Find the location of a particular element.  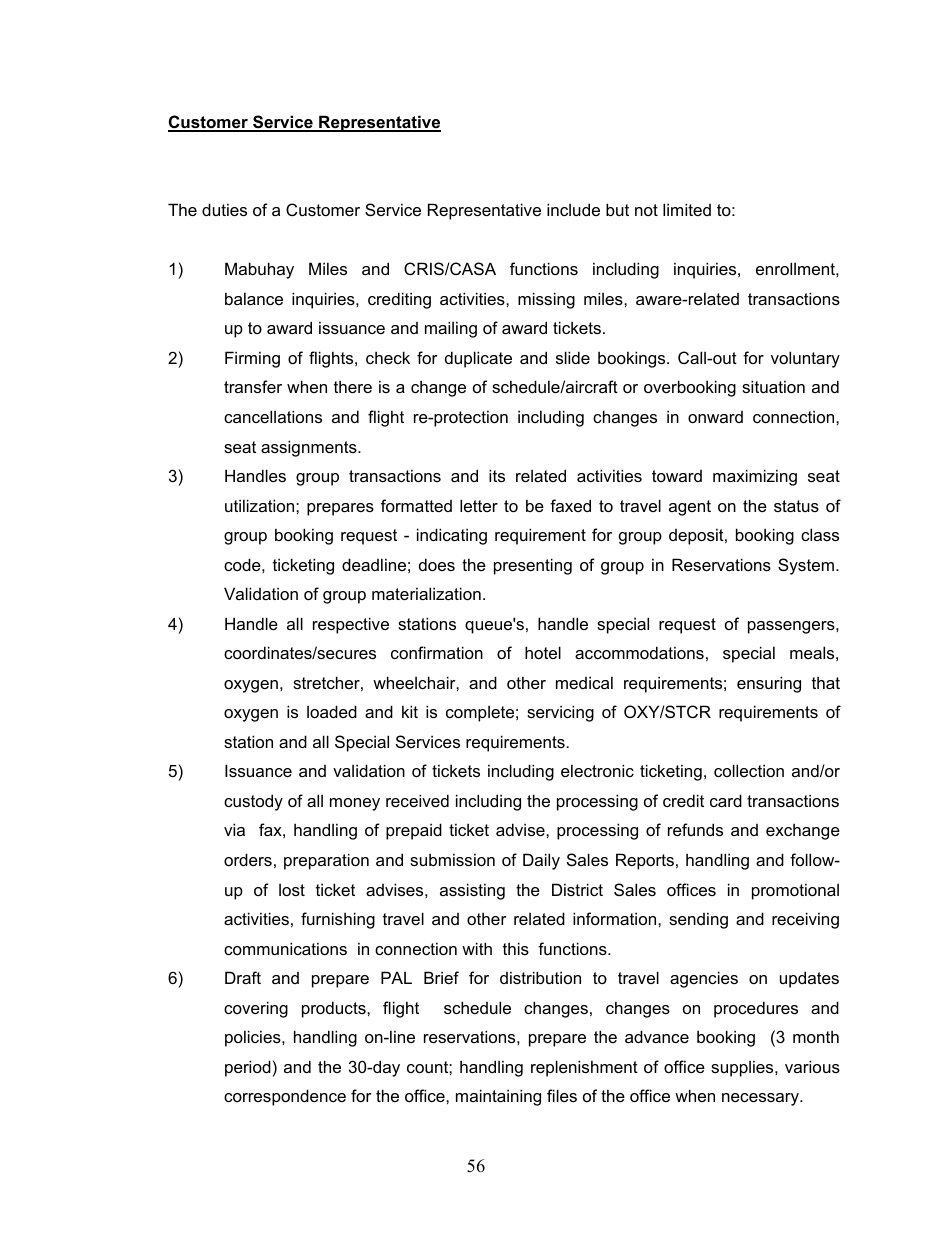

ensuring is located at coordinates (769, 684).
